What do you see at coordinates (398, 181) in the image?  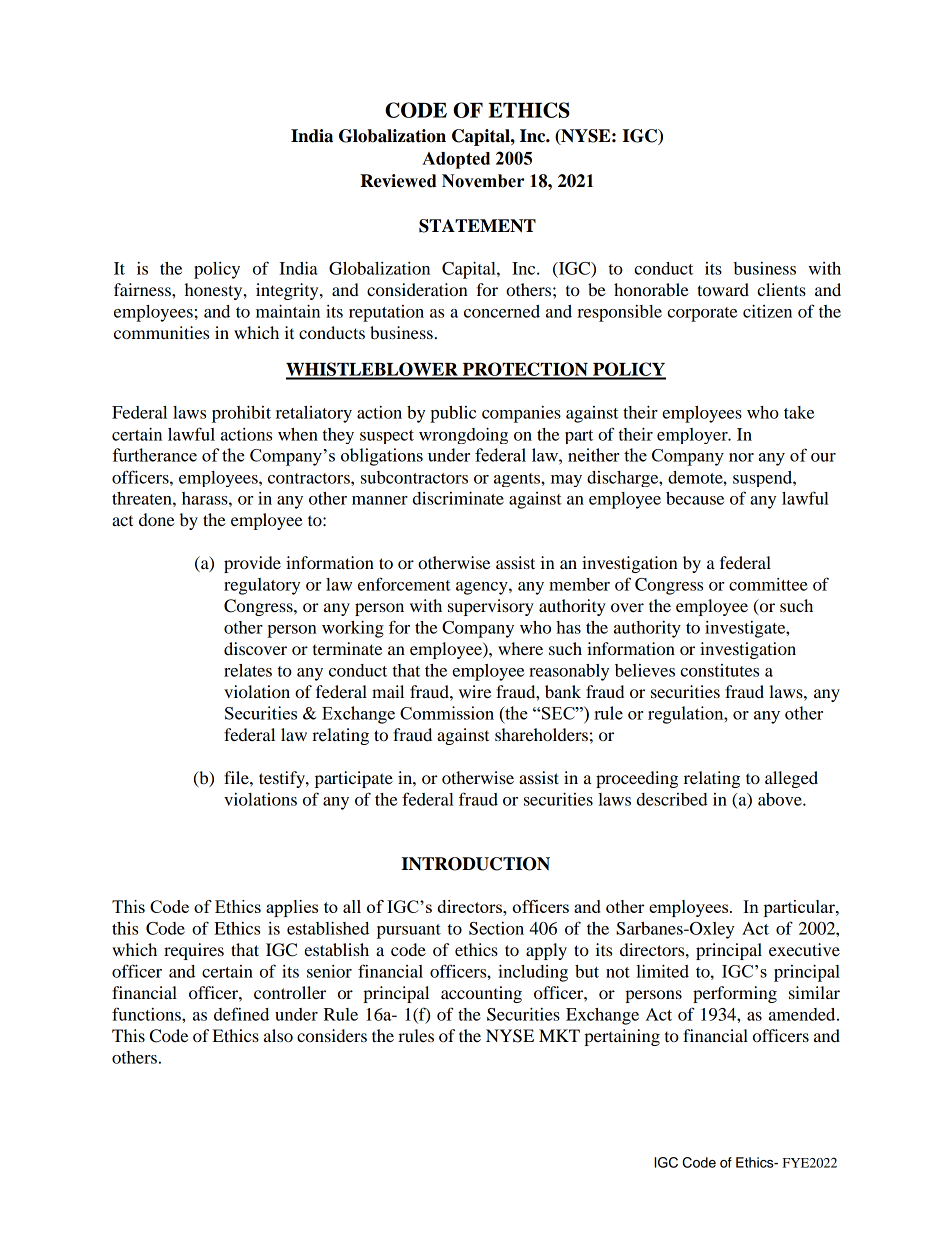 I see `Reviewed` at bounding box center [398, 181].
